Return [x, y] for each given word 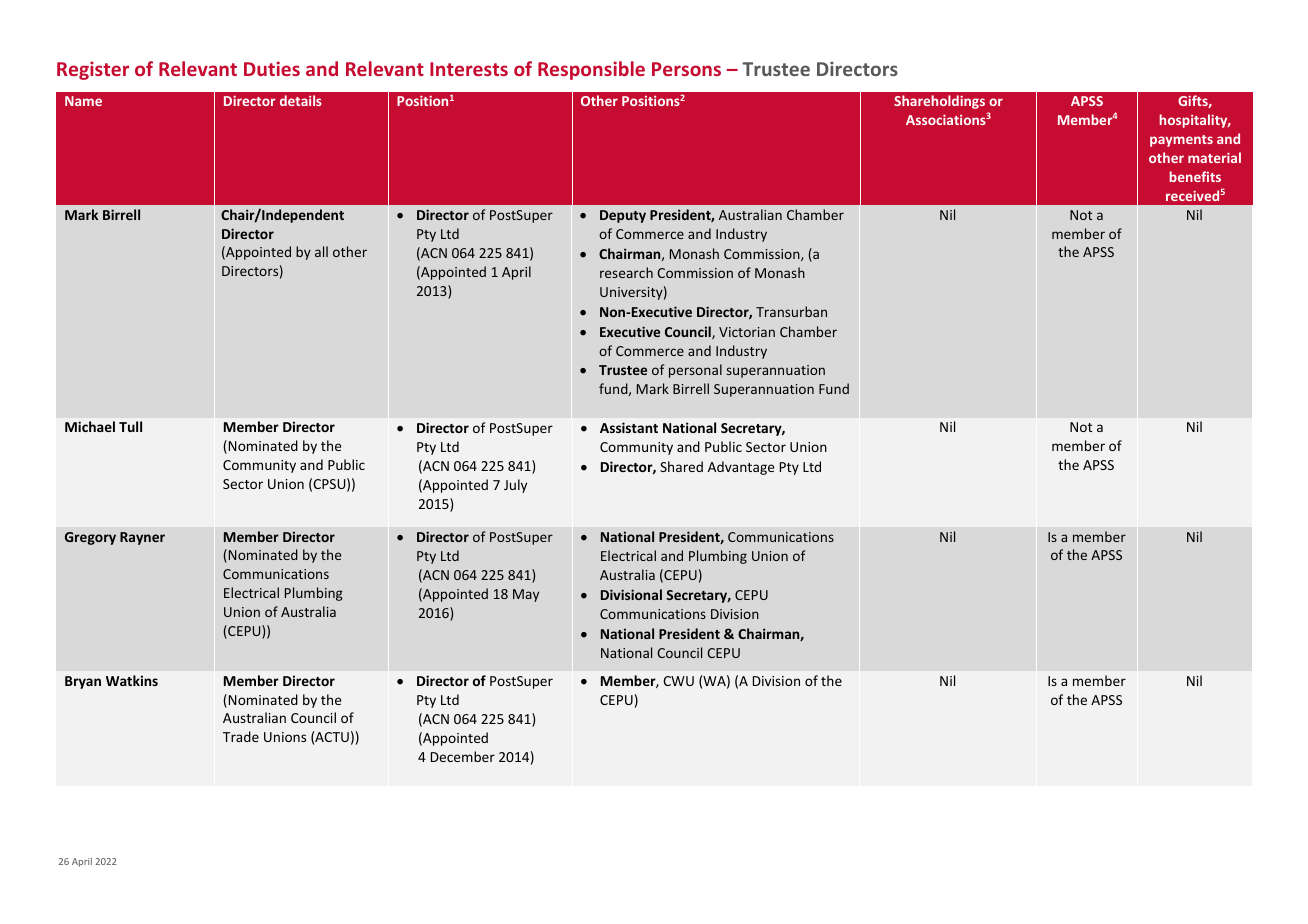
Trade [241, 736]
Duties [272, 68]
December [463, 756]
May [526, 595]
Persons [686, 69]
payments [1181, 141]
